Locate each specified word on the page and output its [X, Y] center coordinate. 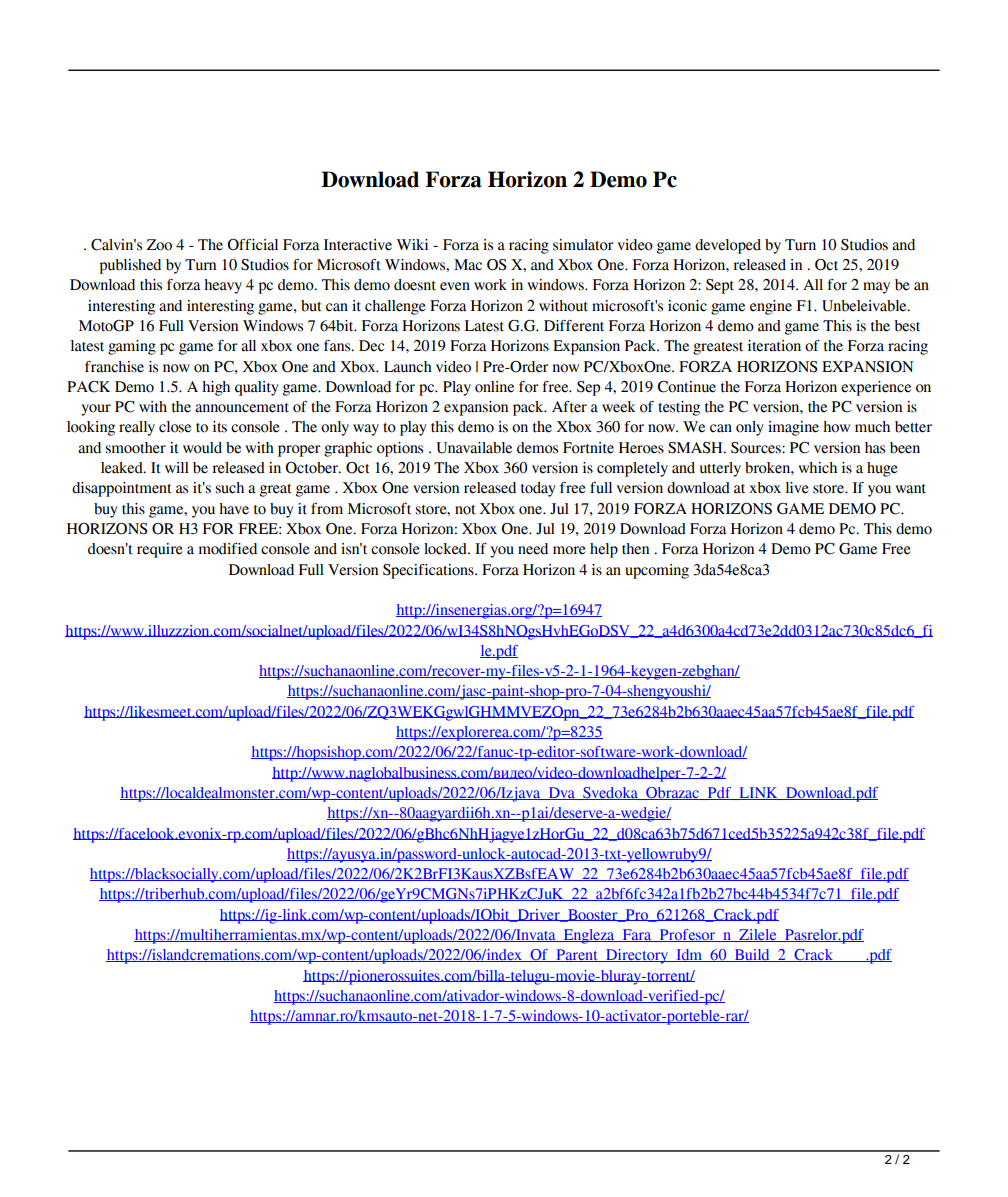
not [465, 510]
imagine [793, 428]
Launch [408, 367]
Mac [468, 265]
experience [876, 388]
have [234, 509]
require [160, 550]
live [797, 488]
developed [728, 246]
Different [574, 326]
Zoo [159, 245]
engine [771, 307]
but [311, 306]
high [216, 388]
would [202, 448]
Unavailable [474, 448]
